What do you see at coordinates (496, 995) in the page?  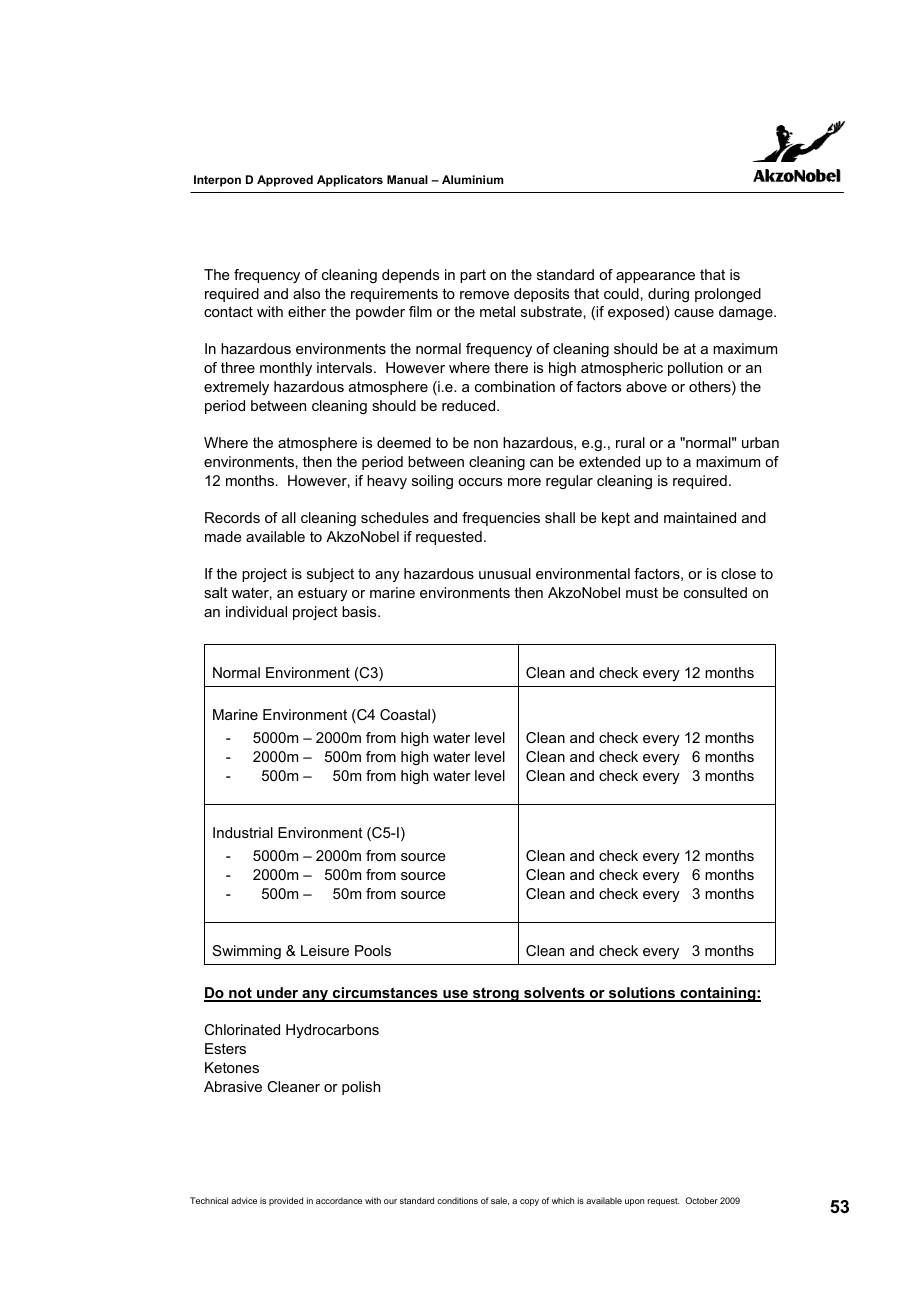 I see `strong` at bounding box center [496, 995].
